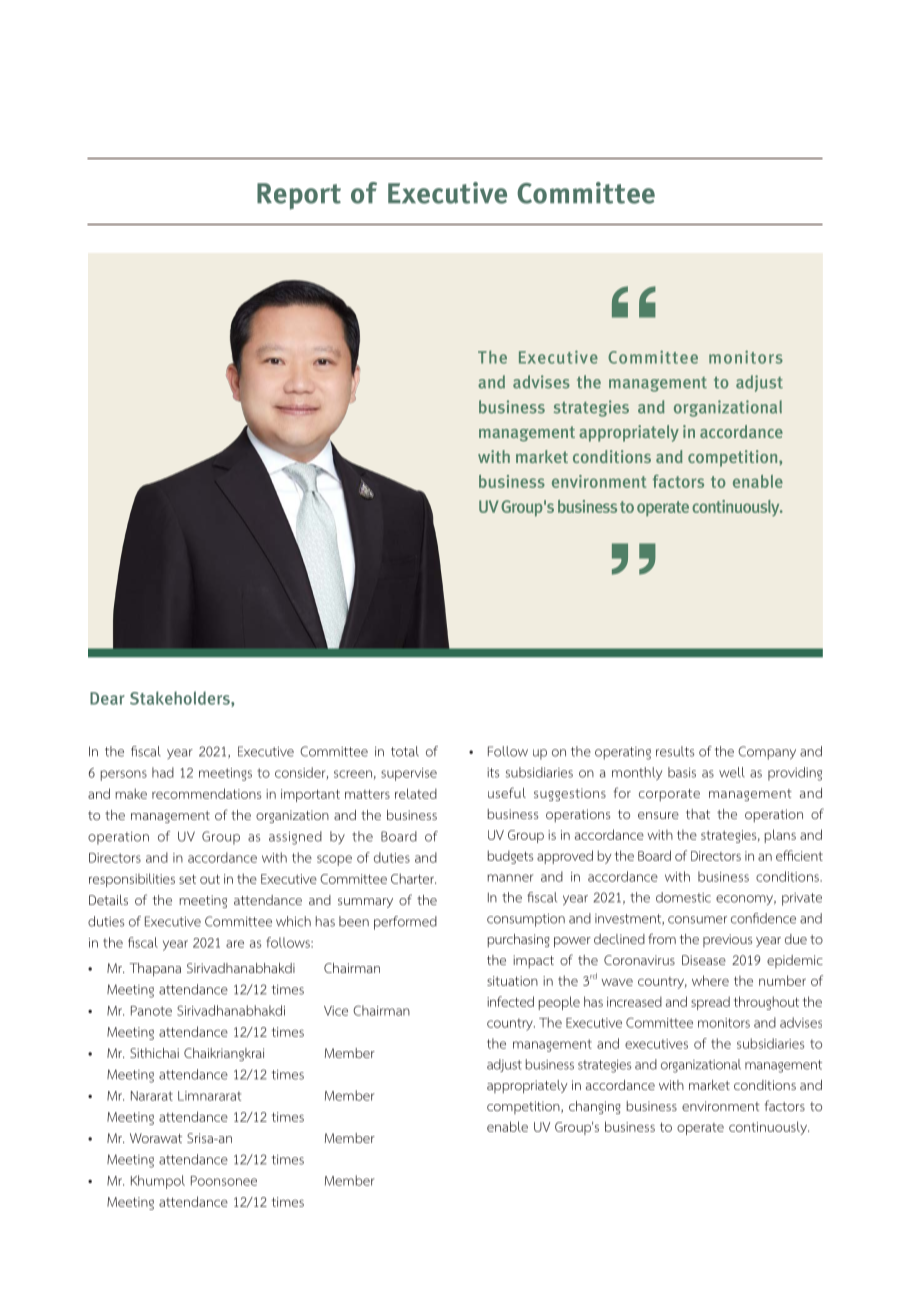 The width and height of the document is (924, 1308). What do you see at coordinates (405, 923) in the document?
I see `performed` at bounding box center [405, 923].
